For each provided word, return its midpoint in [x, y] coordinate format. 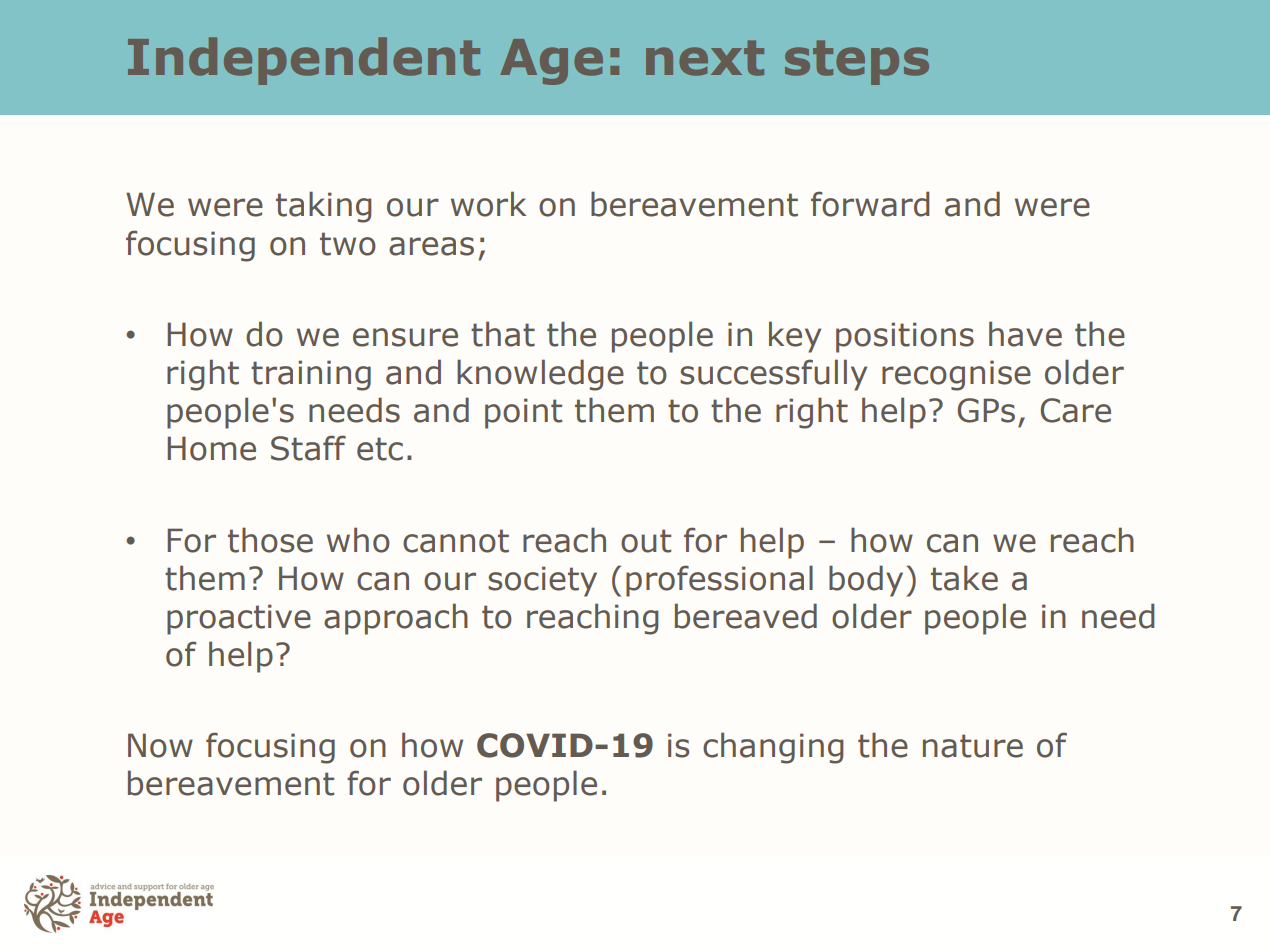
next [705, 58]
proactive [239, 619]
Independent [304, 61]
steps [857, 62]
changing [773, 748]
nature [973, 746]
